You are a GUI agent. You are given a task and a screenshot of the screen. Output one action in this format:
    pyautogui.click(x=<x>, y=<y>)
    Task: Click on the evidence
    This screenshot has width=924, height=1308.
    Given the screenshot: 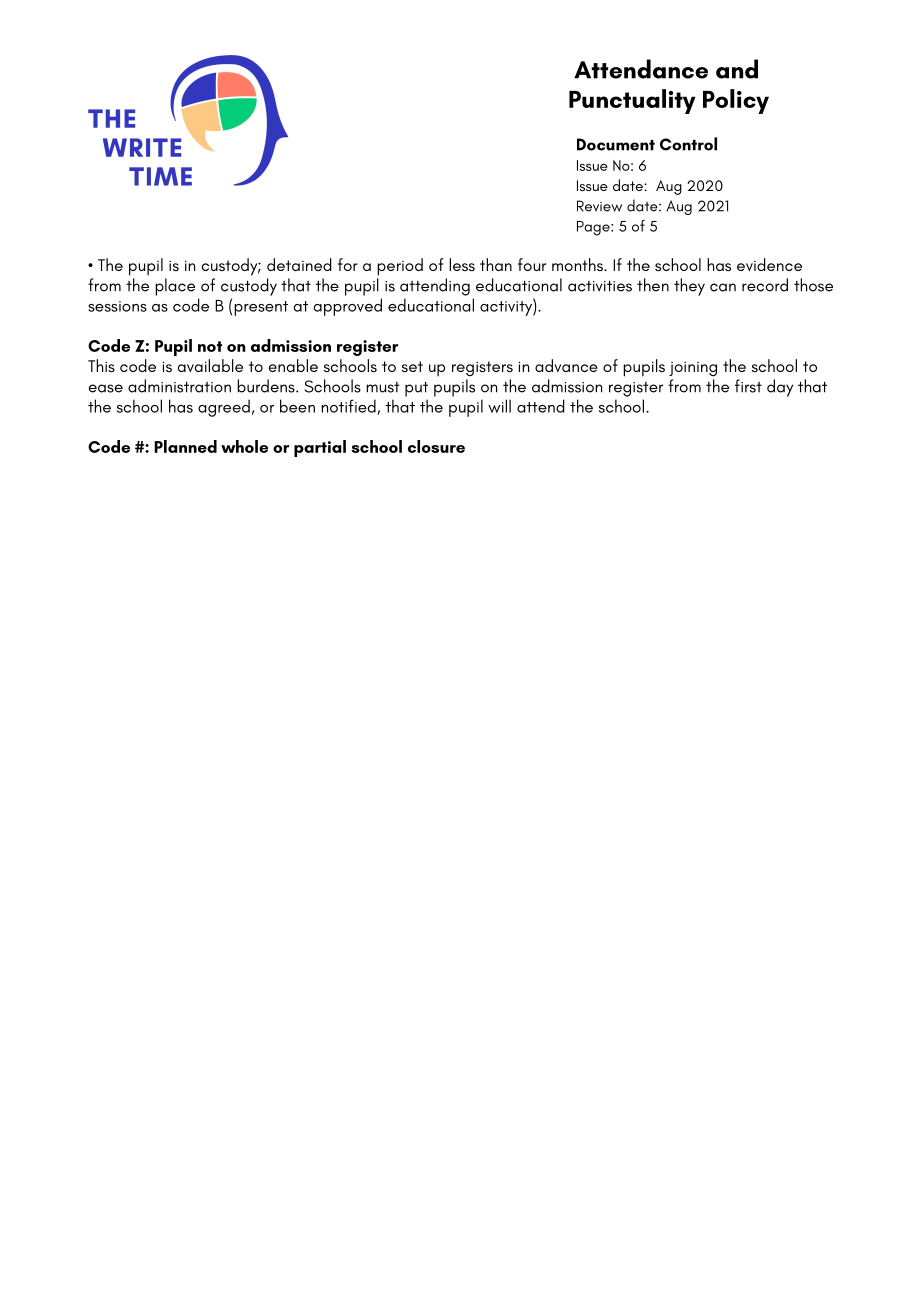 What is the action you would take?
    pyautogui.click(x=769, y=265)
